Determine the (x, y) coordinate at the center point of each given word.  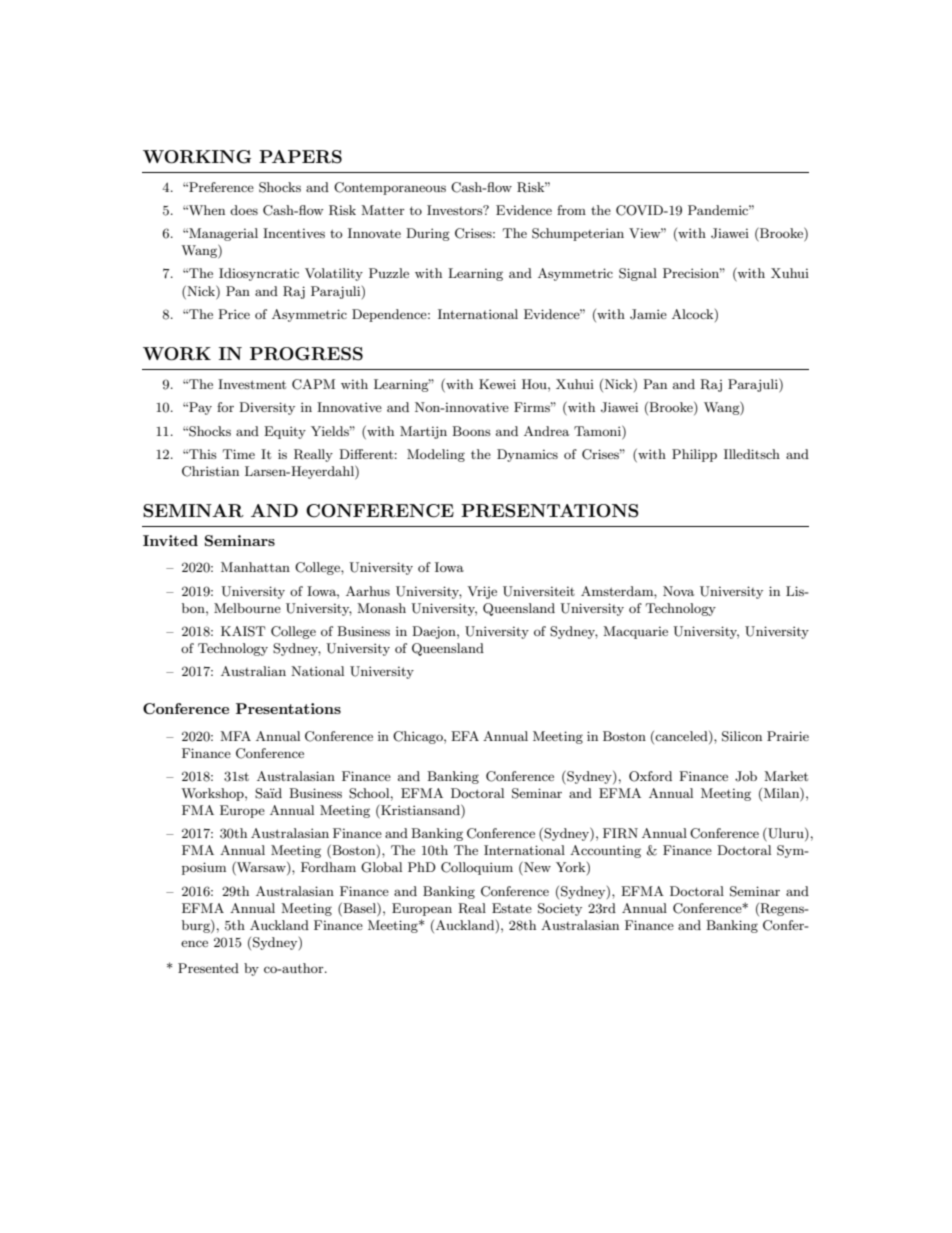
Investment (252, 384)
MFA (235, 736)
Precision (692, 273)
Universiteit (539, 591)
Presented (208, 968)
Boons (471, 431)
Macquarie (635, 632)
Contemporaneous (390, 188)
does (244, 210)
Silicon (742, 736)
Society (560, 909)
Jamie (648, 314)
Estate (512, 908)
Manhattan (255, 567)
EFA (465, 736)
